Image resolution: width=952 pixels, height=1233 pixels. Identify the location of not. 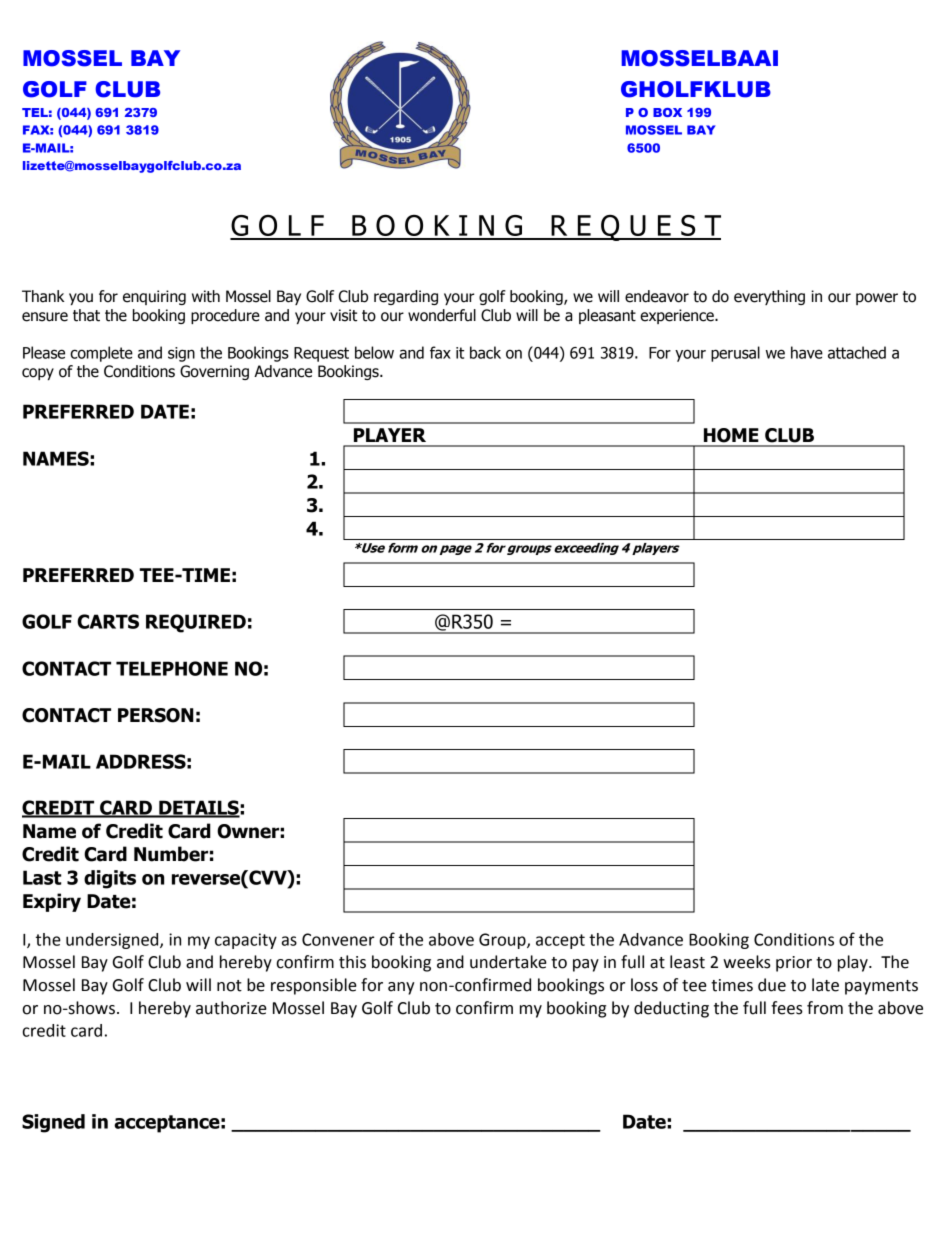
(229, 986).
